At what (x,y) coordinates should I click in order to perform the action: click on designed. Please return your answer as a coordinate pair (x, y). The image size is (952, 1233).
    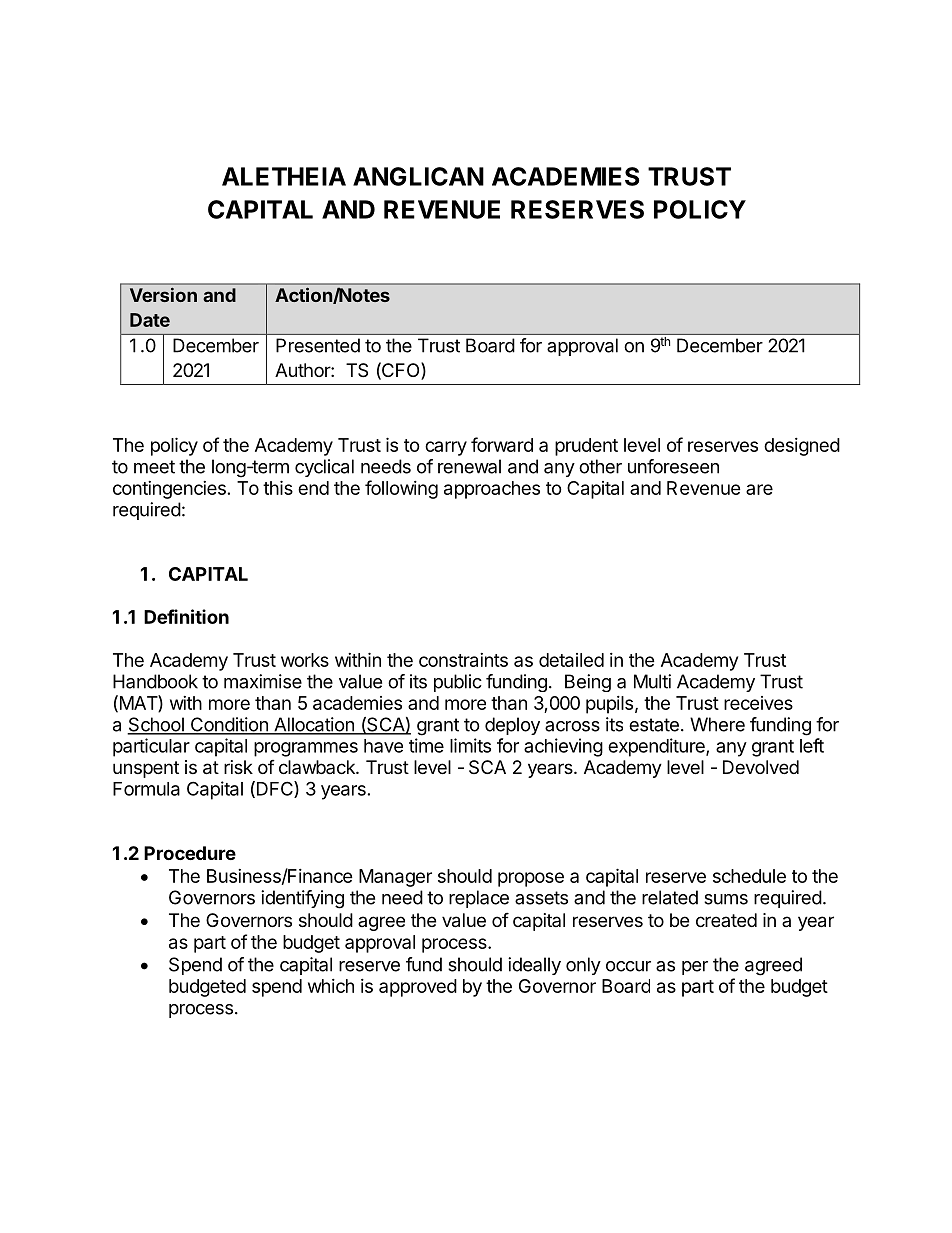
    Looking at the image, I should click on (802, 447).
